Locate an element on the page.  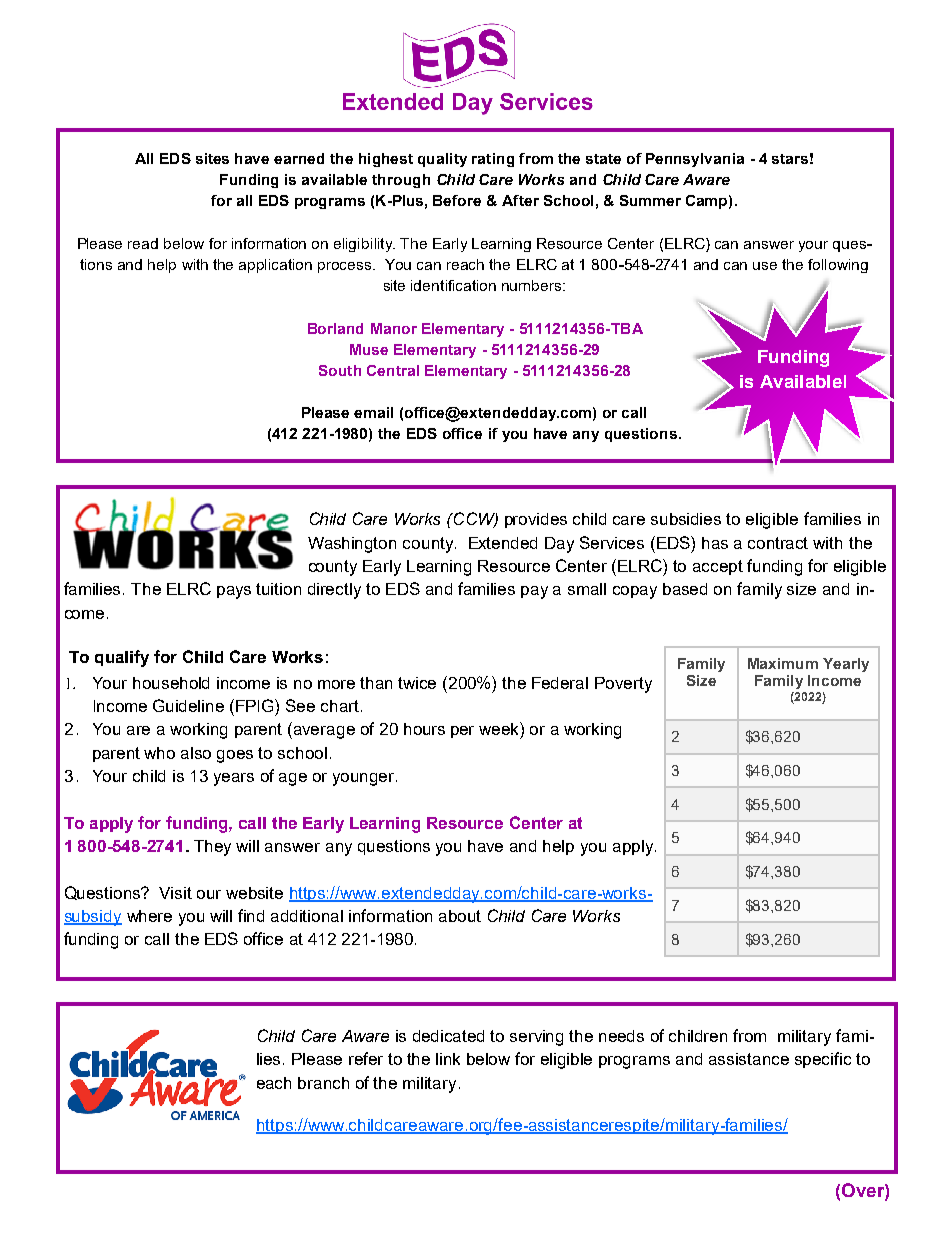
link is located at coordinates (448, 1059).
